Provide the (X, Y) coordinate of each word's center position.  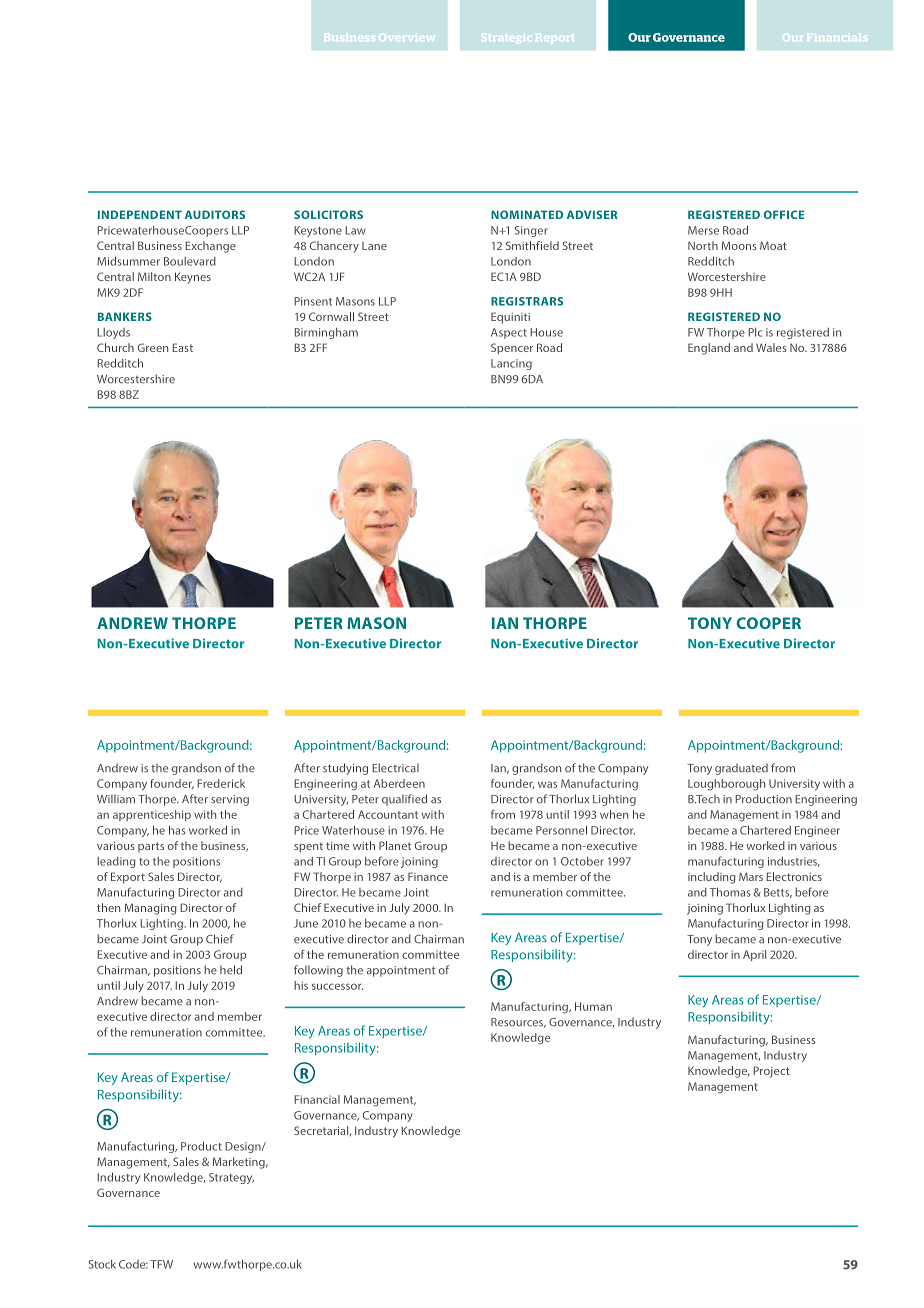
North (703, 245)
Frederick (221, 783)
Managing (151, 909)
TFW (161, 1264)
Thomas (730, 892)
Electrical (395, 768)
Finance (428, 876)
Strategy (231, 1178)
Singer (531, 231)
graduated (741, 769)
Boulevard (190, 261)
